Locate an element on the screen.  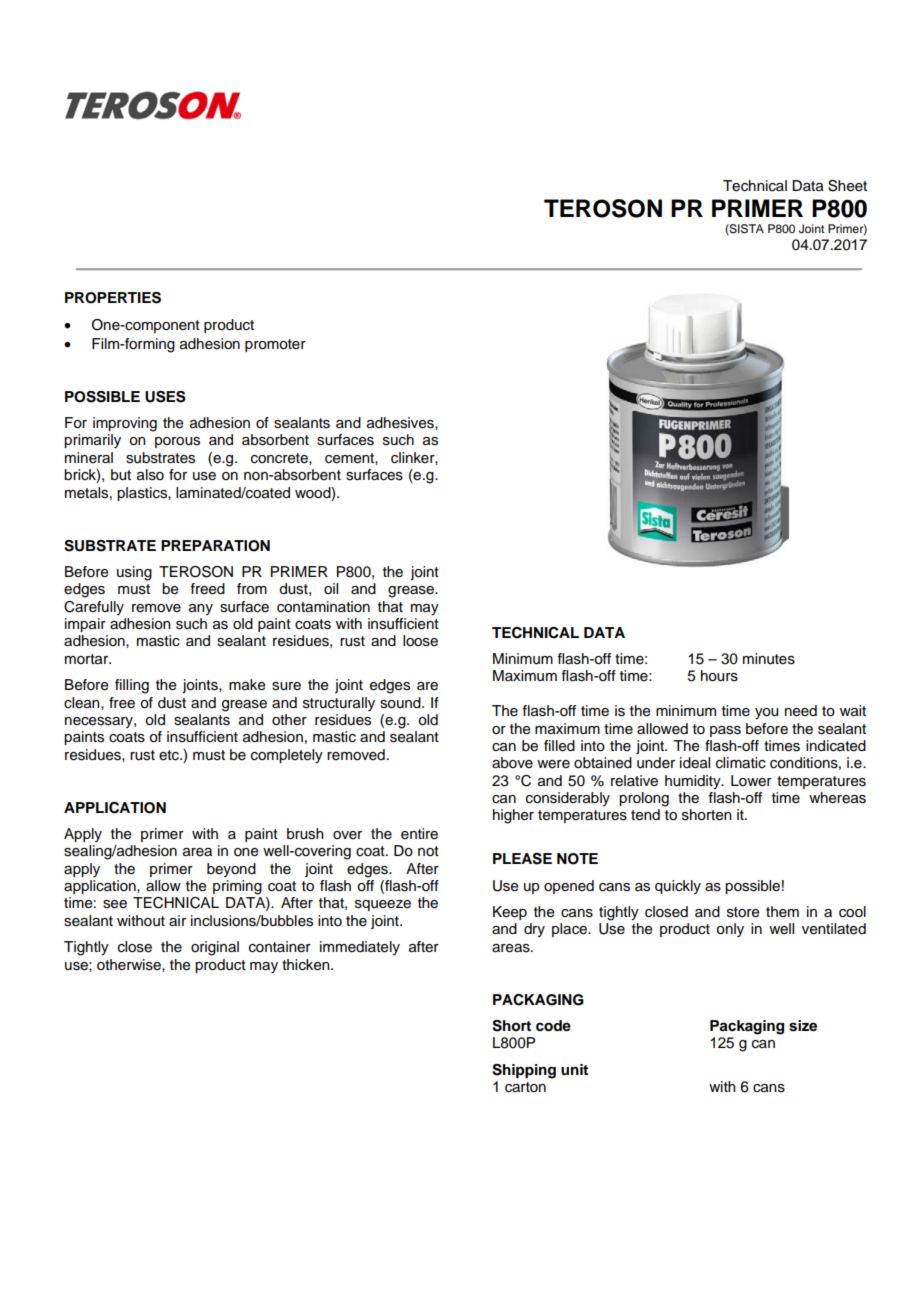
Sheet is located at coordinates (847, 186).
